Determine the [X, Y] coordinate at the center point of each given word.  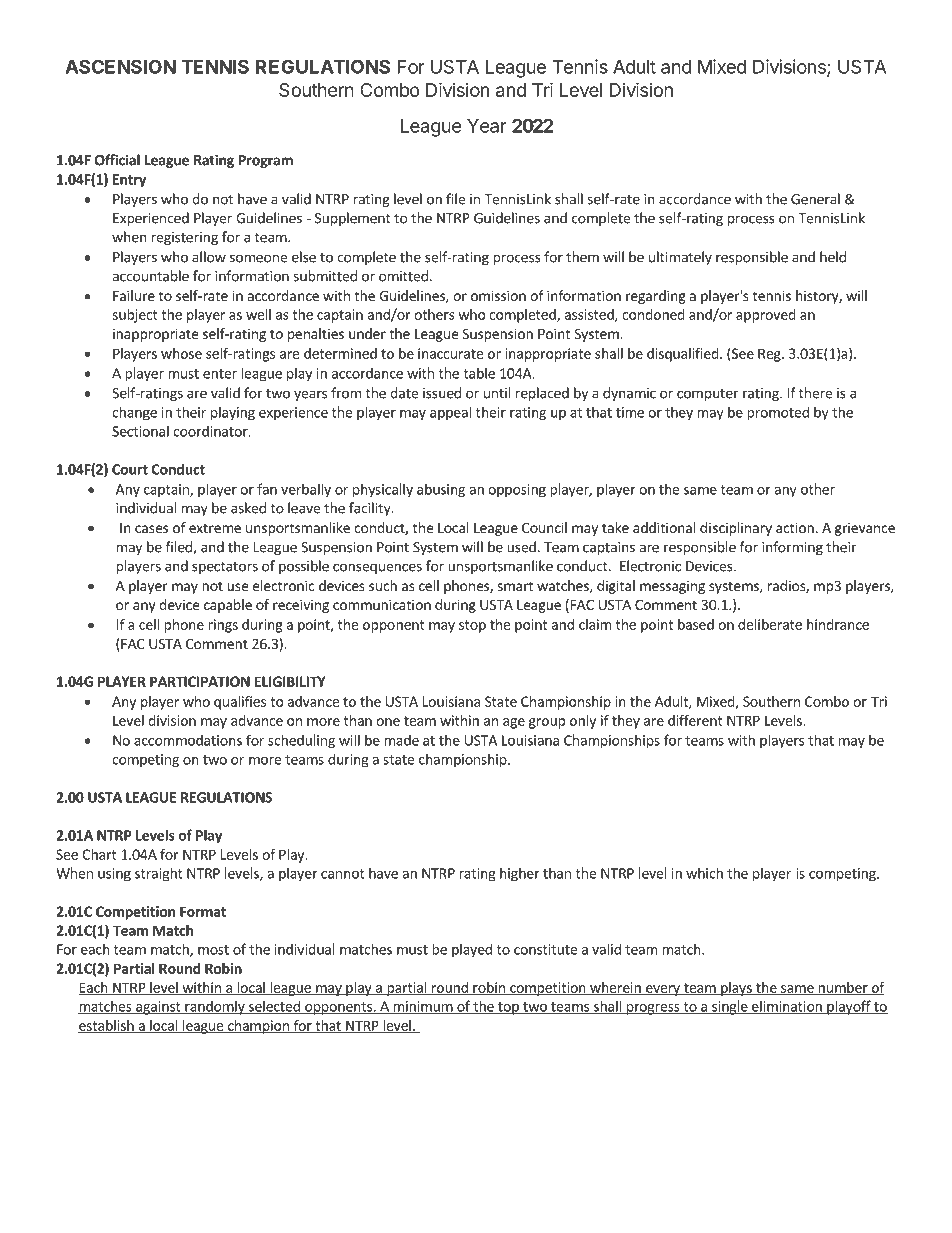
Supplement [353, 219]
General [815, 199]
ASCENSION [120, 66]
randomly [215, 1007]
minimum [422, 1007]
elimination [787, 1007]
